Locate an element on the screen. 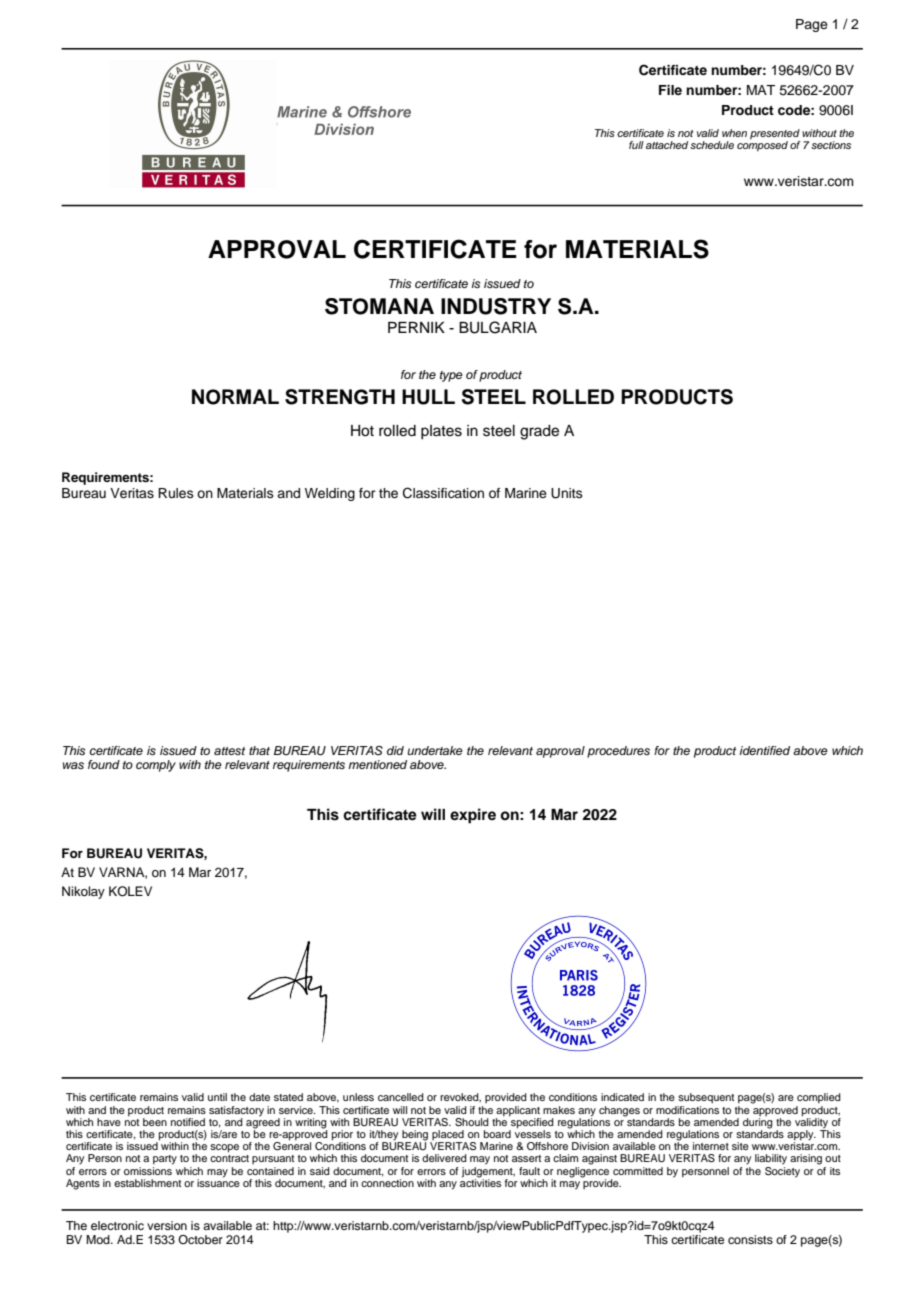 Image resolution: width=924 pixels, height=1308 pixels. identified is located at coordinates (765, 750).
